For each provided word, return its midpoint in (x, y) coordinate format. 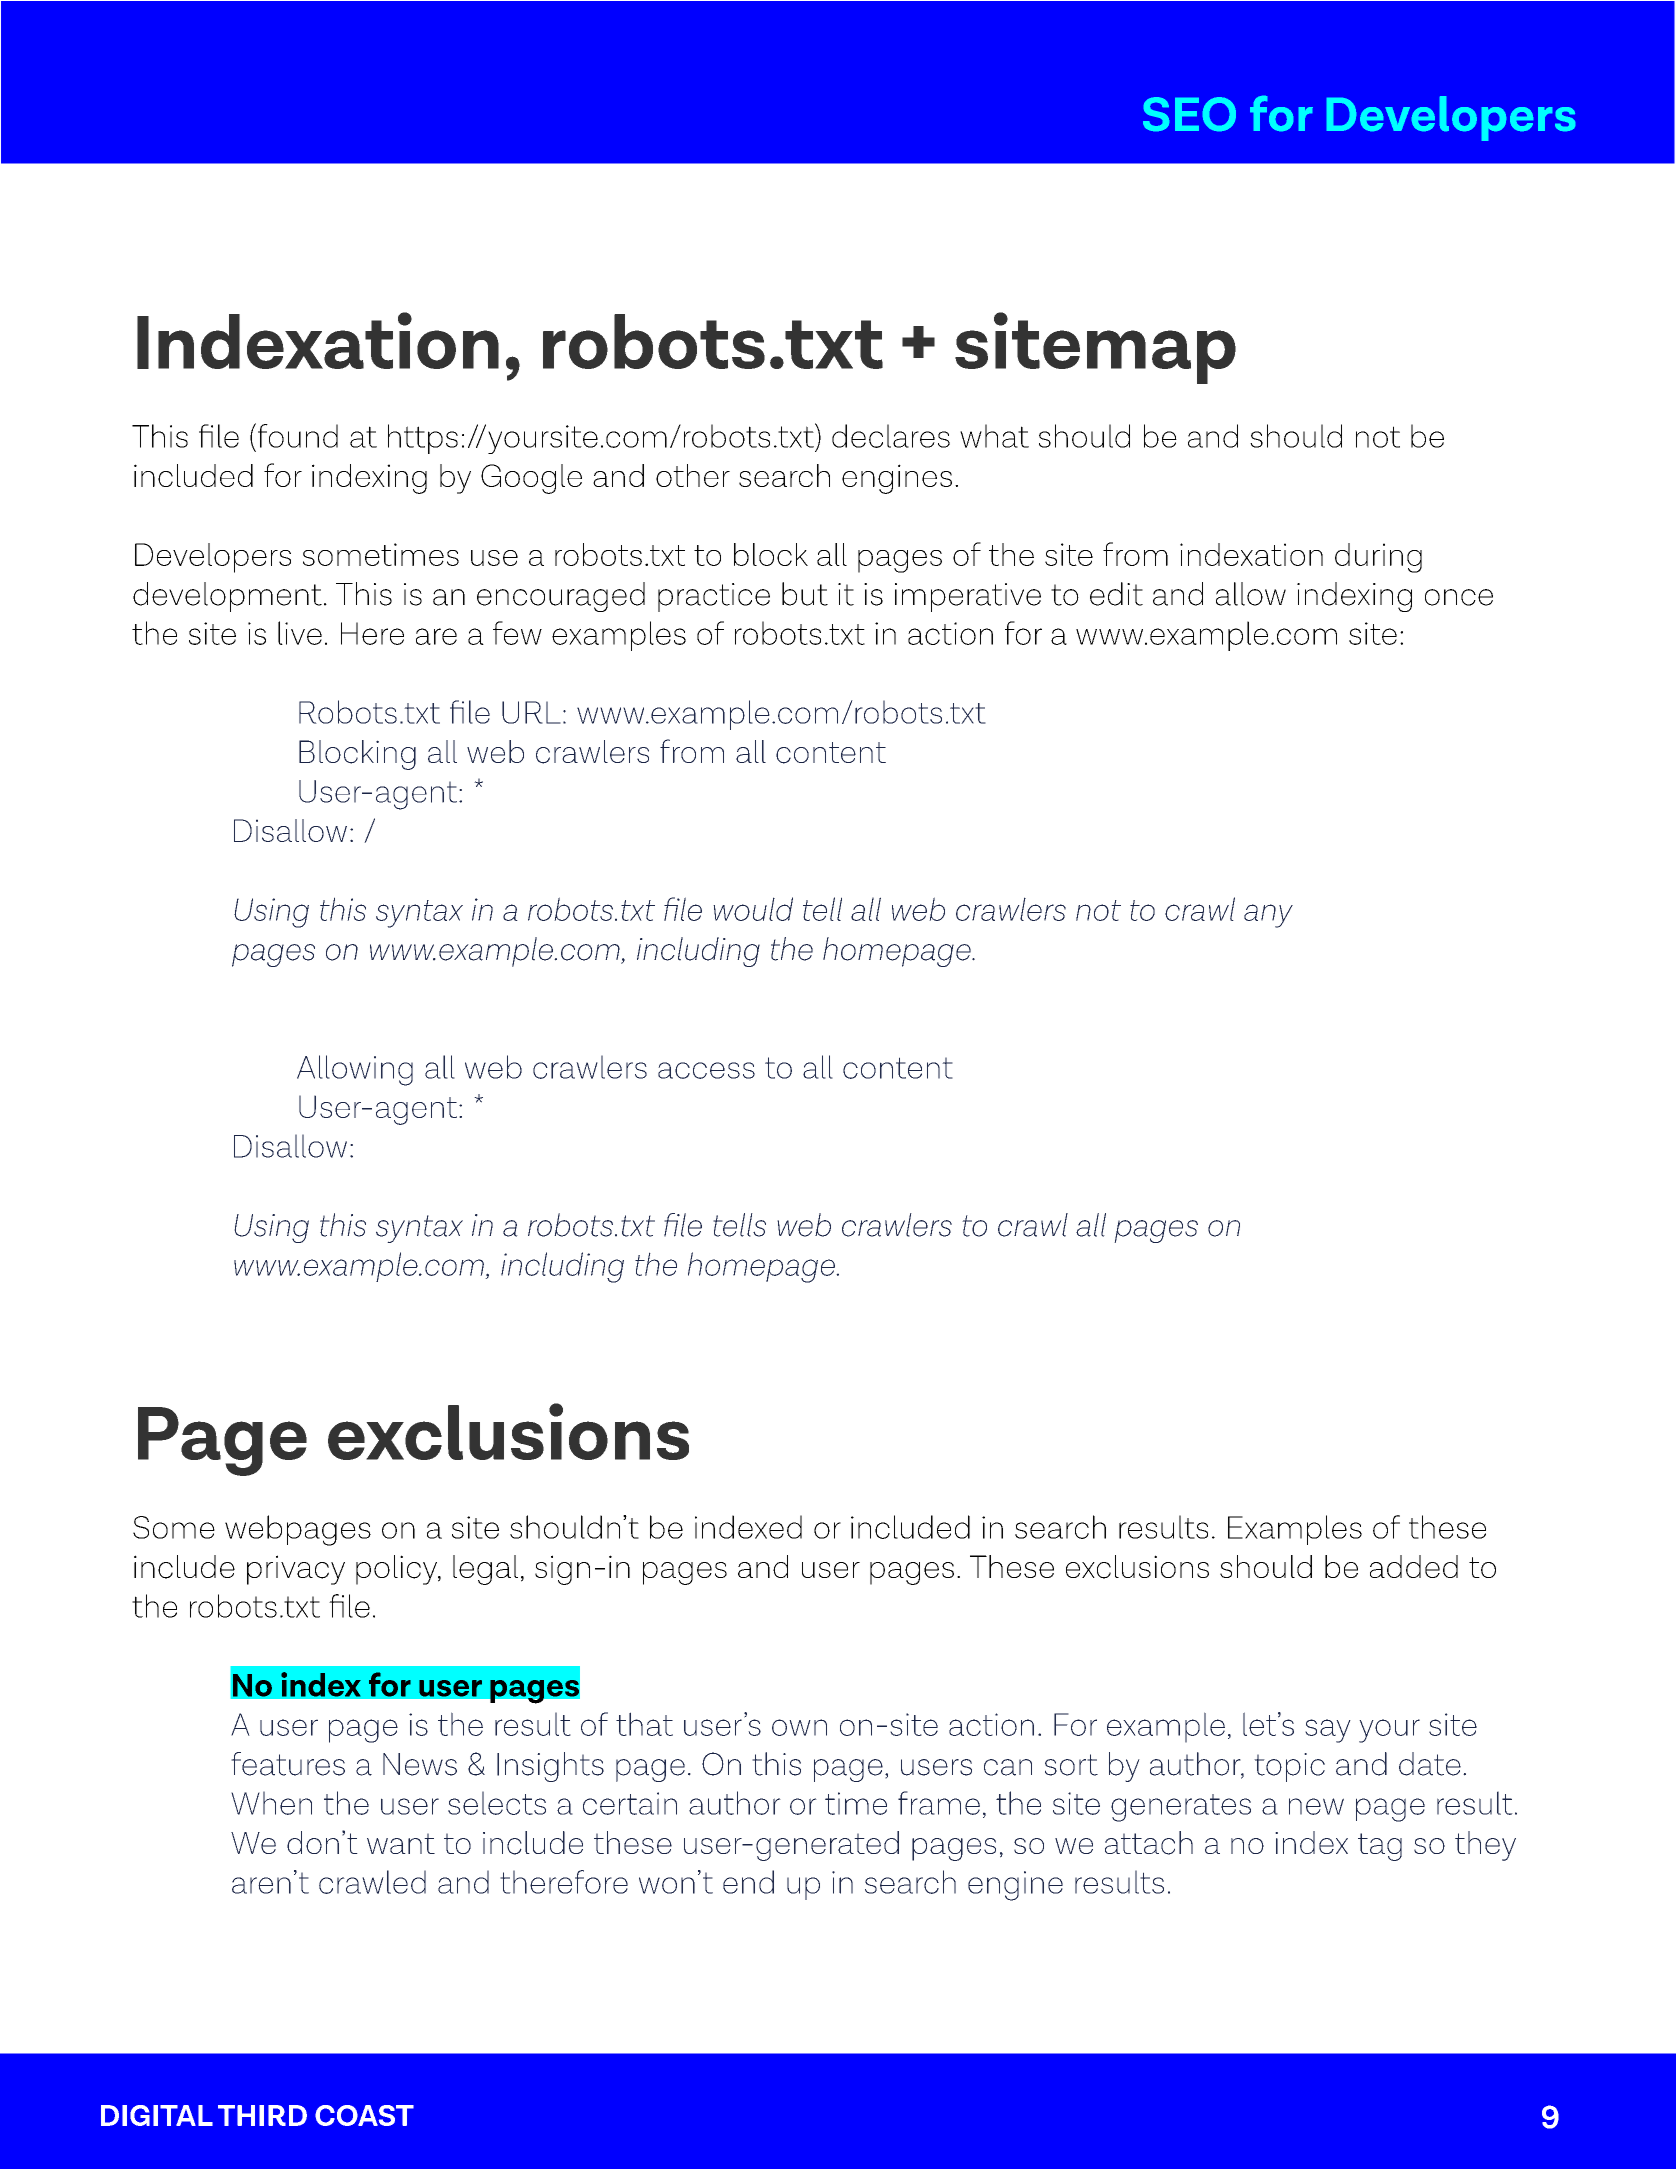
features (288, 1764)
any (1268, 916)
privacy (296, 1570)
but (805, 594)
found (296, 435)
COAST (364, 2115)
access (706, 1070)
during (1378, 558)
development (227, 597)
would (753, 909)
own (799, 1727)
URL (531, 712)
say (1328, 1731)
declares (891, 436)
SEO (1189, 114)
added (1414, 1566)
